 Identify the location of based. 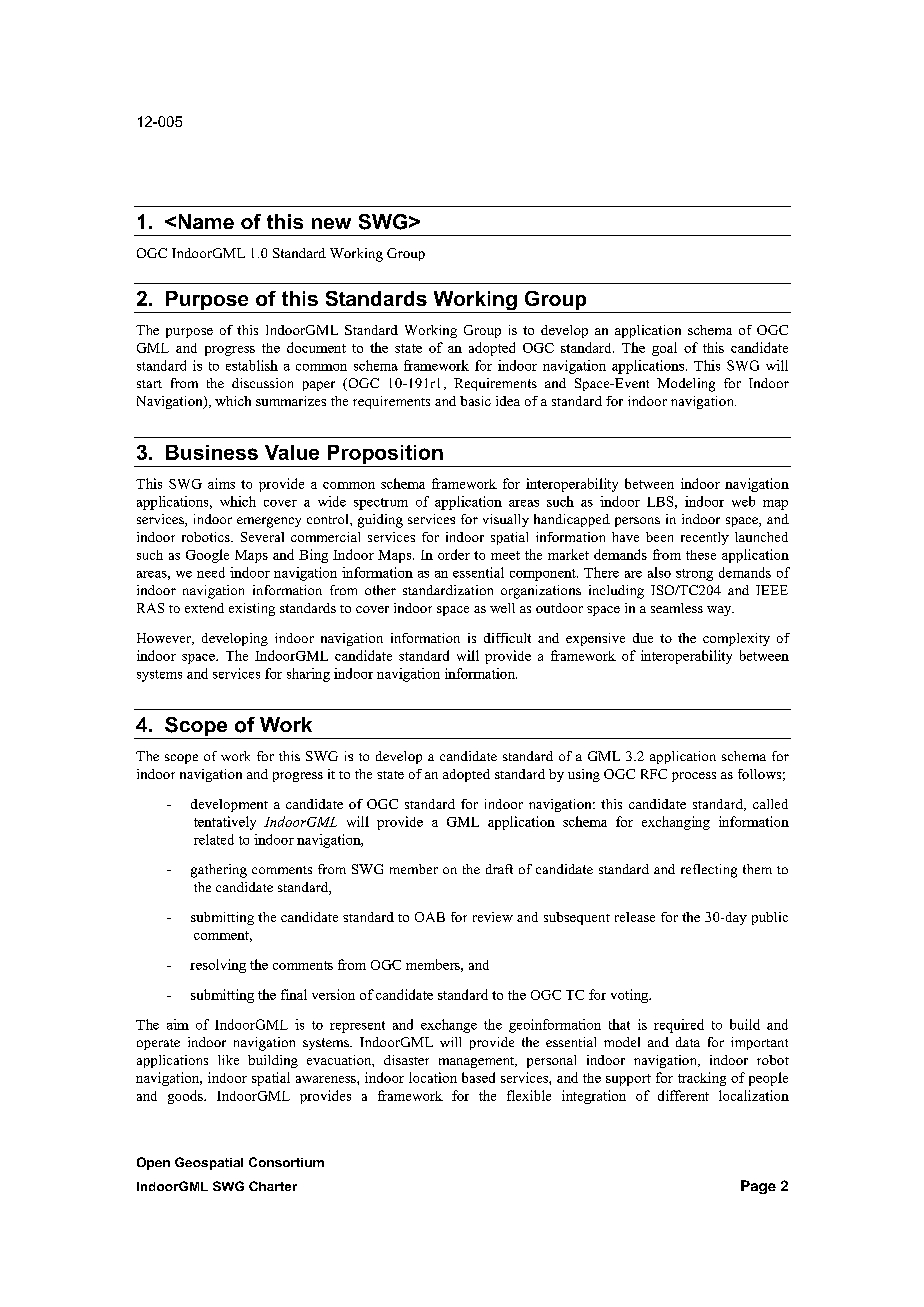
(478, 1077).
